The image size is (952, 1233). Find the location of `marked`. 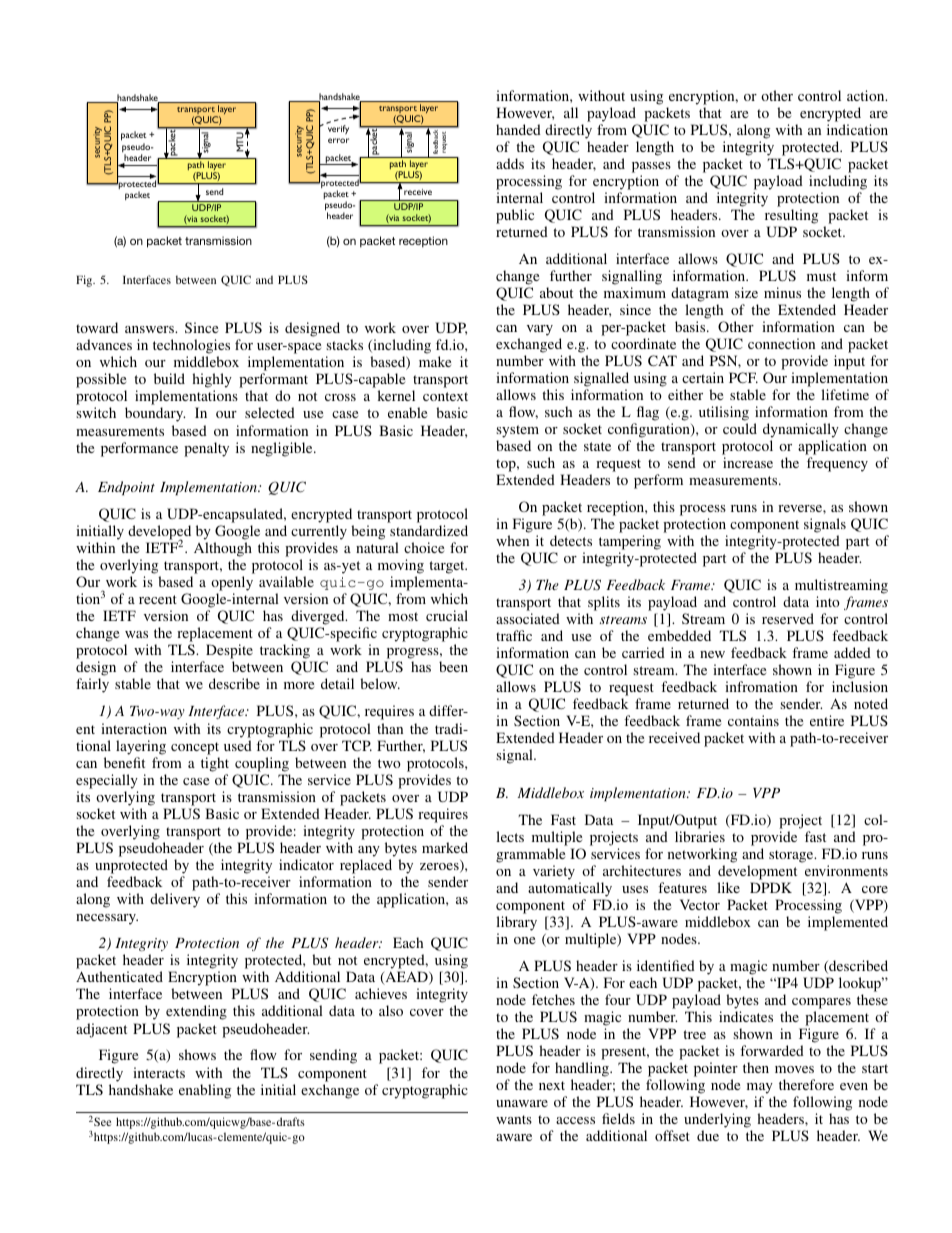

marked is located at coordinates (445, 847).
